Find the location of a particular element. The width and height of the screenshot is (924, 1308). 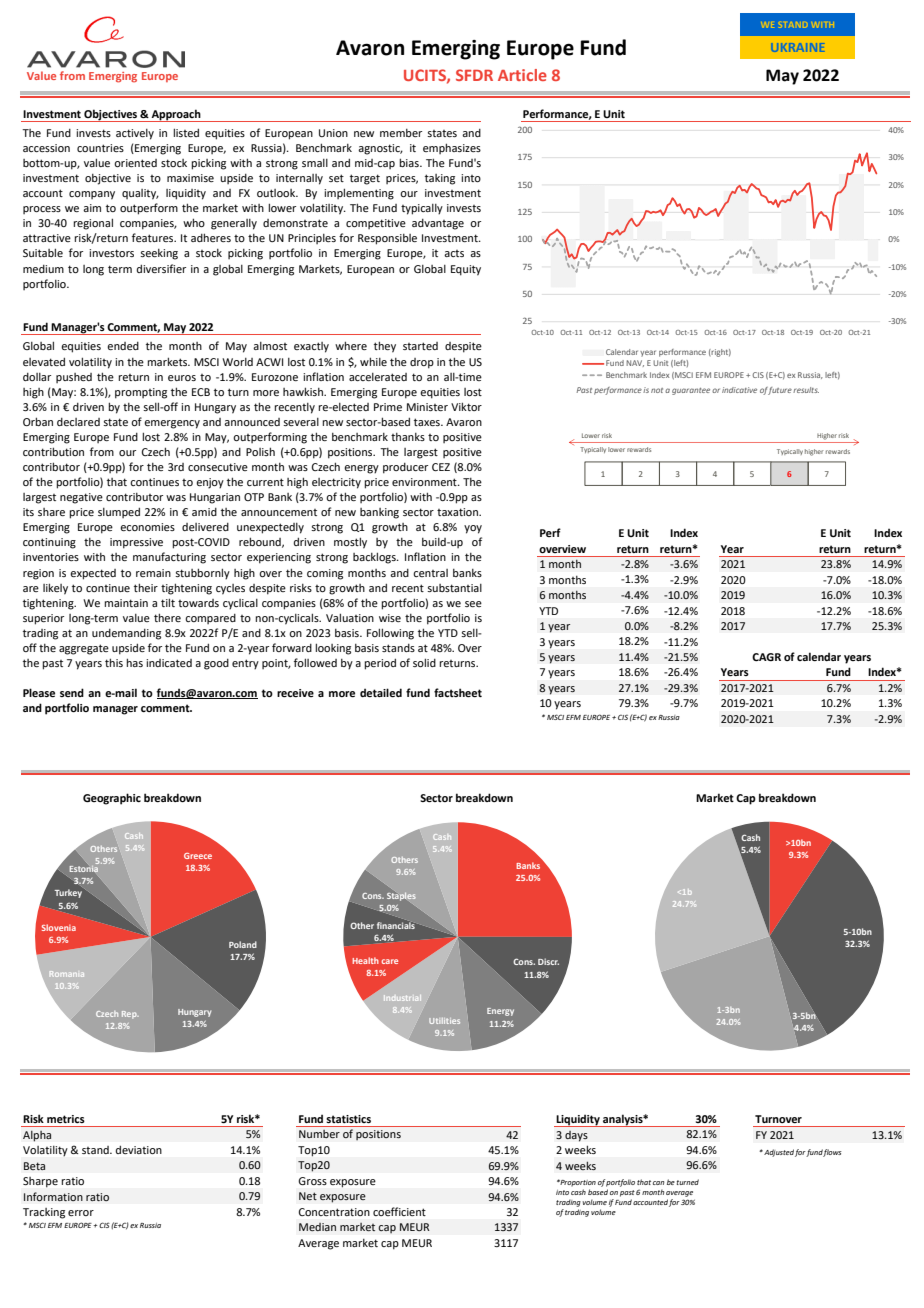

drop is located at coordinates (422, 363).
